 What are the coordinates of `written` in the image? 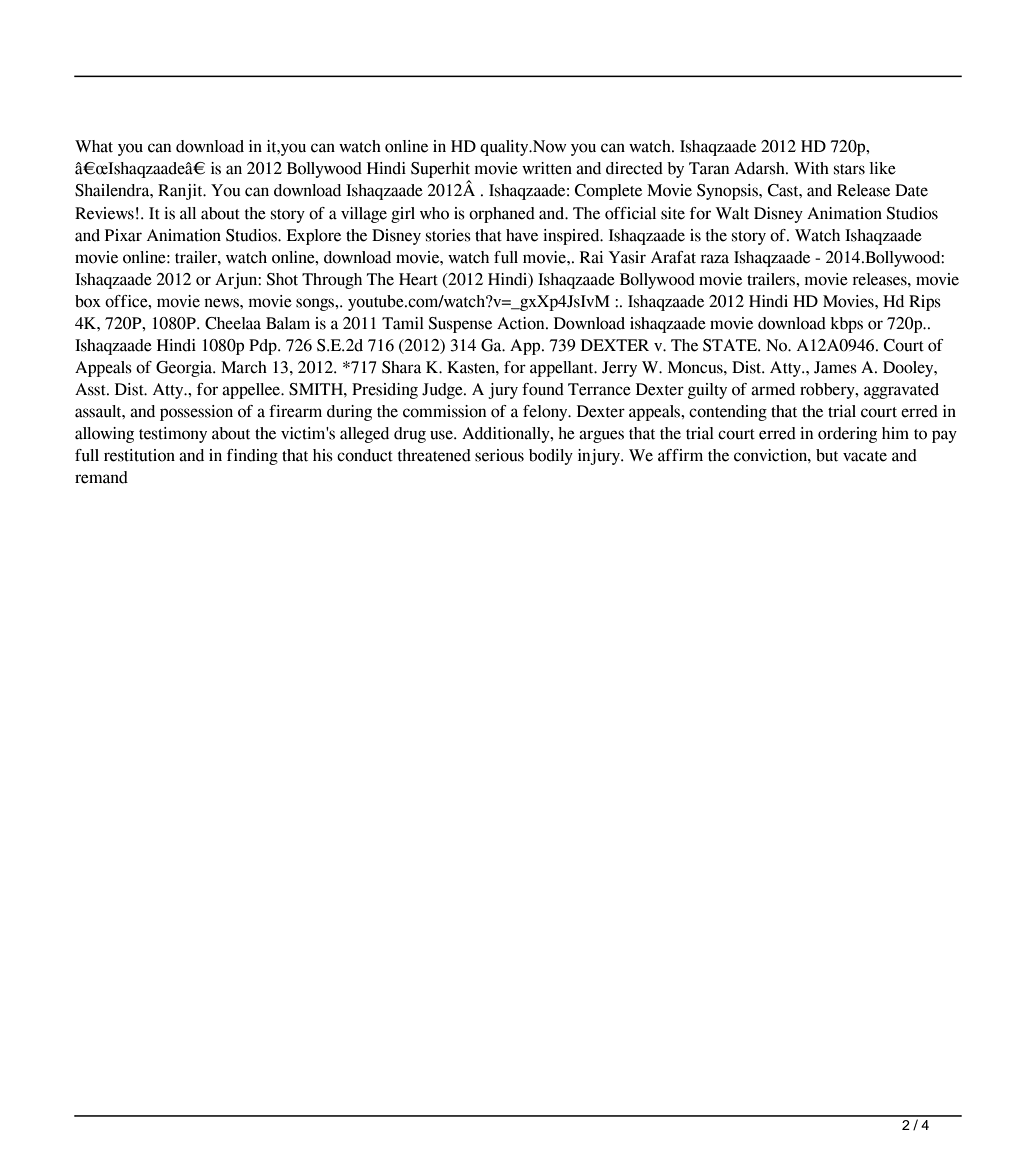 It's located at (547, 168).
